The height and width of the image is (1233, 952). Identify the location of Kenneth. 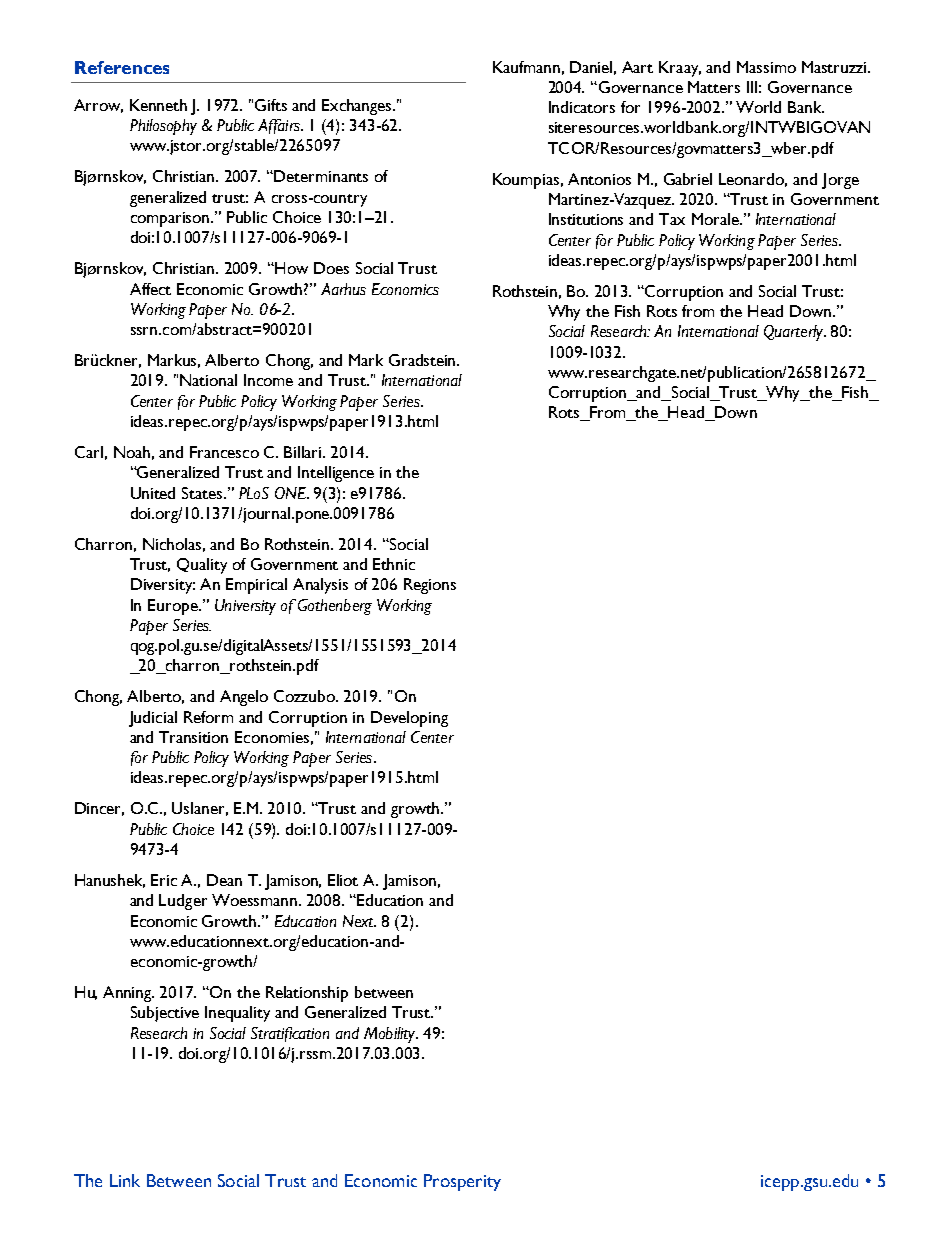
(158, 105).
